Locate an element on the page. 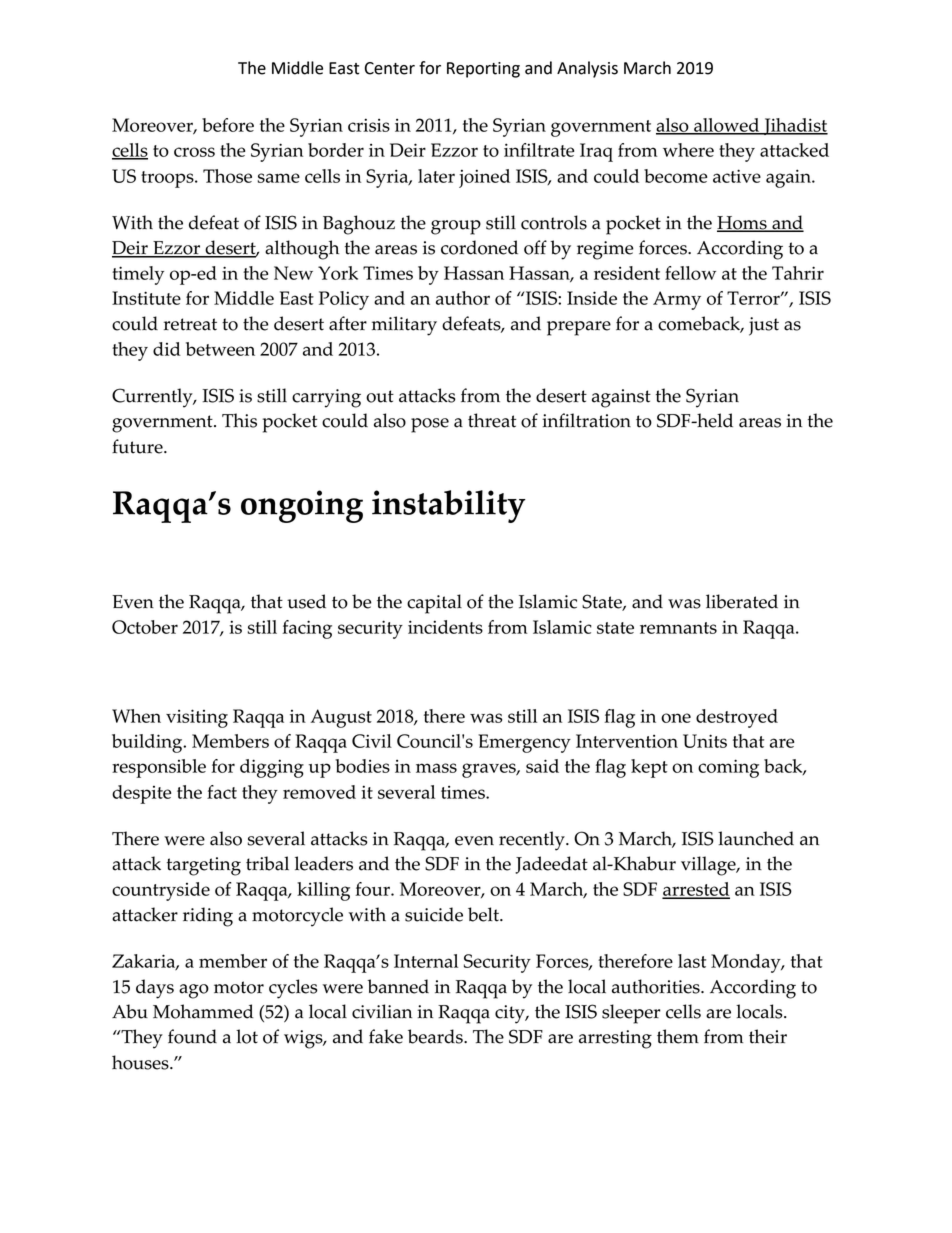  Emergency is located at coordinates (524, 743).
